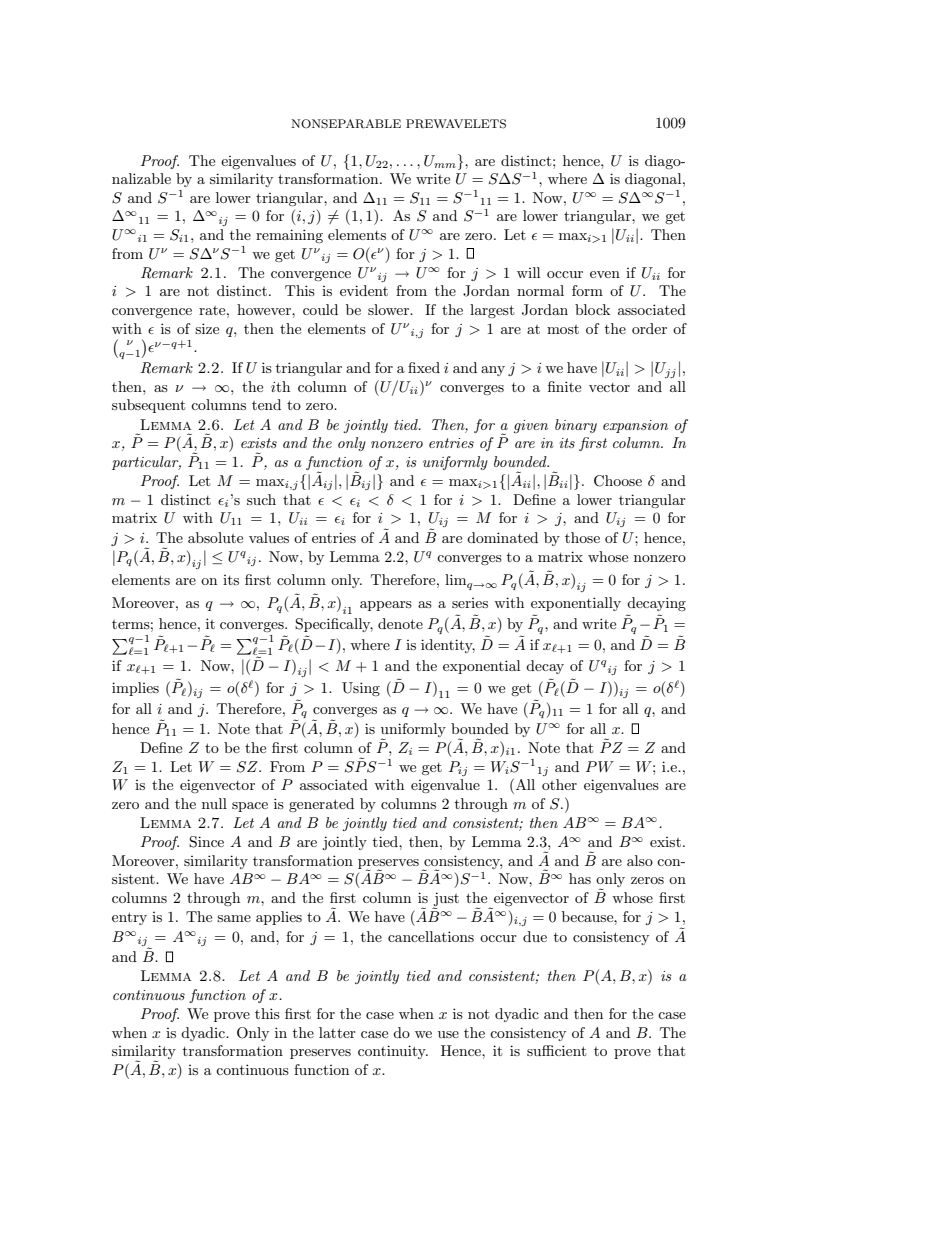 The image size is (952, 1233). What do you see at coordinates (207, 328) in the page?
I see `size` at bounding box center [207, 328].
